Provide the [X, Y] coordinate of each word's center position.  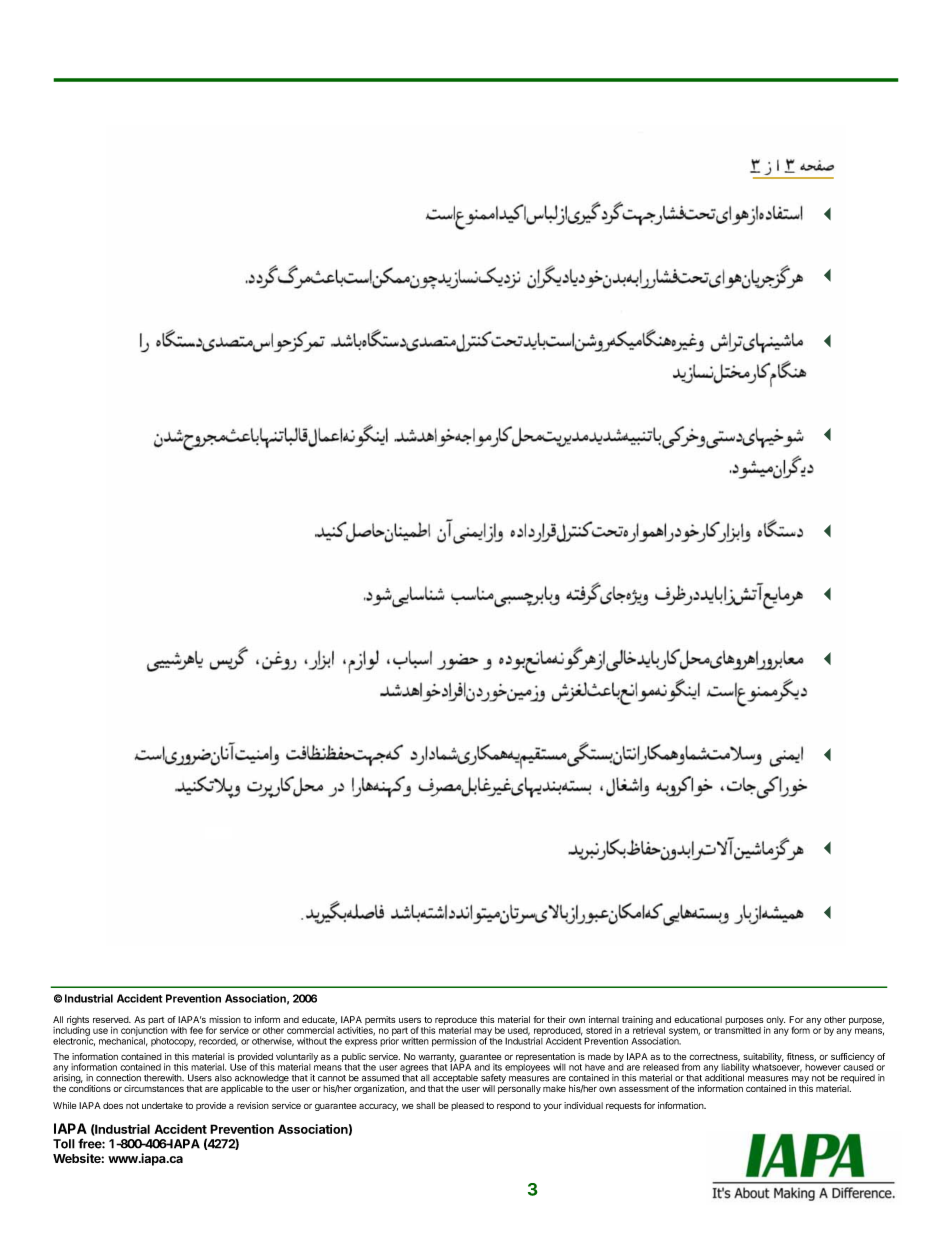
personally [519, 1089]
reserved [112, 1019]
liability [735, 1069]
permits [380, 1020]
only [774, 1022]
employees [527, 1068]
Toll [64, 1144]
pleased [467, 1106]
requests [624, 1107]
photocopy [173, 1042]
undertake [162, 1105]
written [415, 1041]
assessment [644, 1089]
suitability [763, 1057]
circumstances [154, 1088]
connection [118, 1078]
